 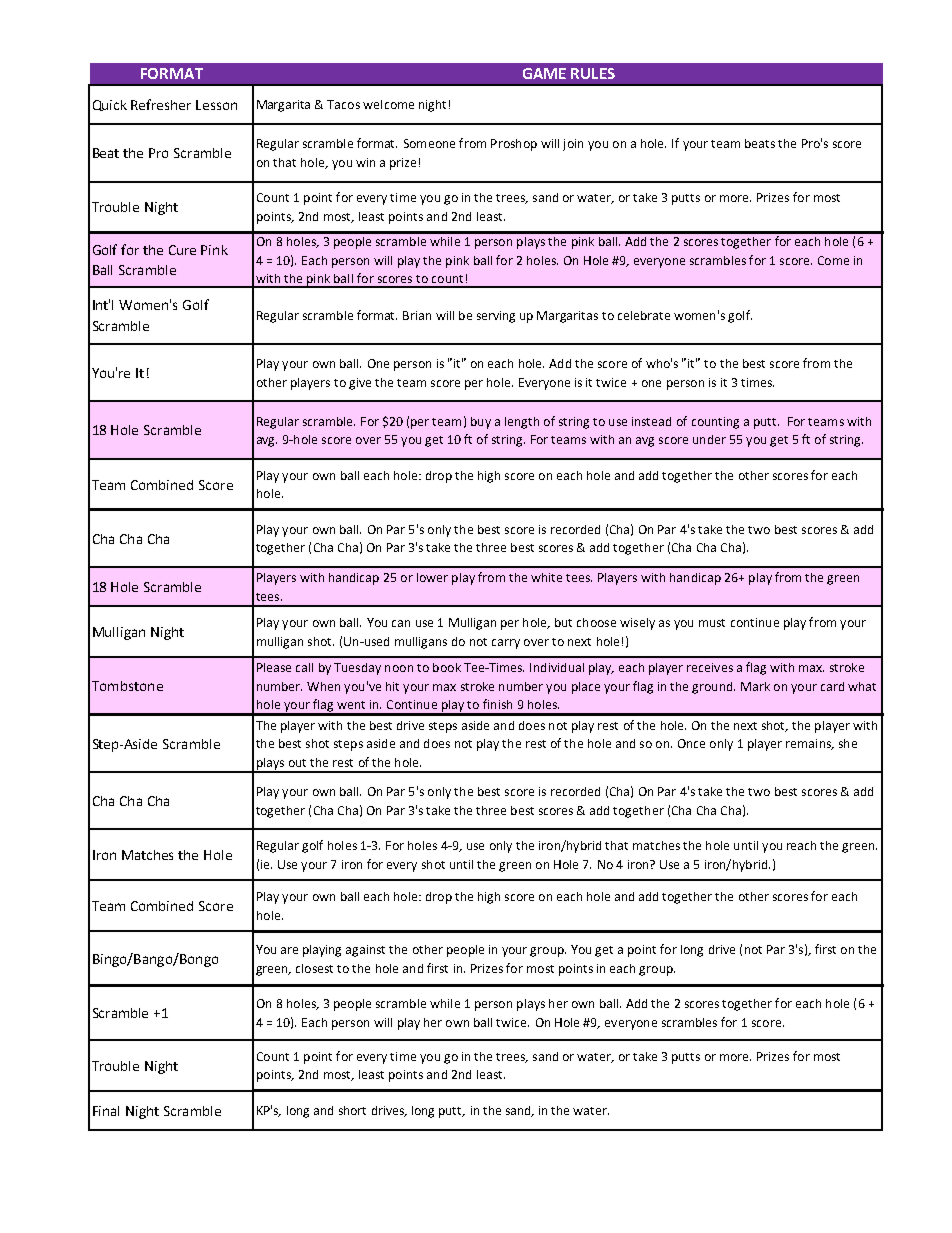 What do you see at coordinates (216, 105) in the image?
I see `Lesson` at bounding box center [216, 105].
